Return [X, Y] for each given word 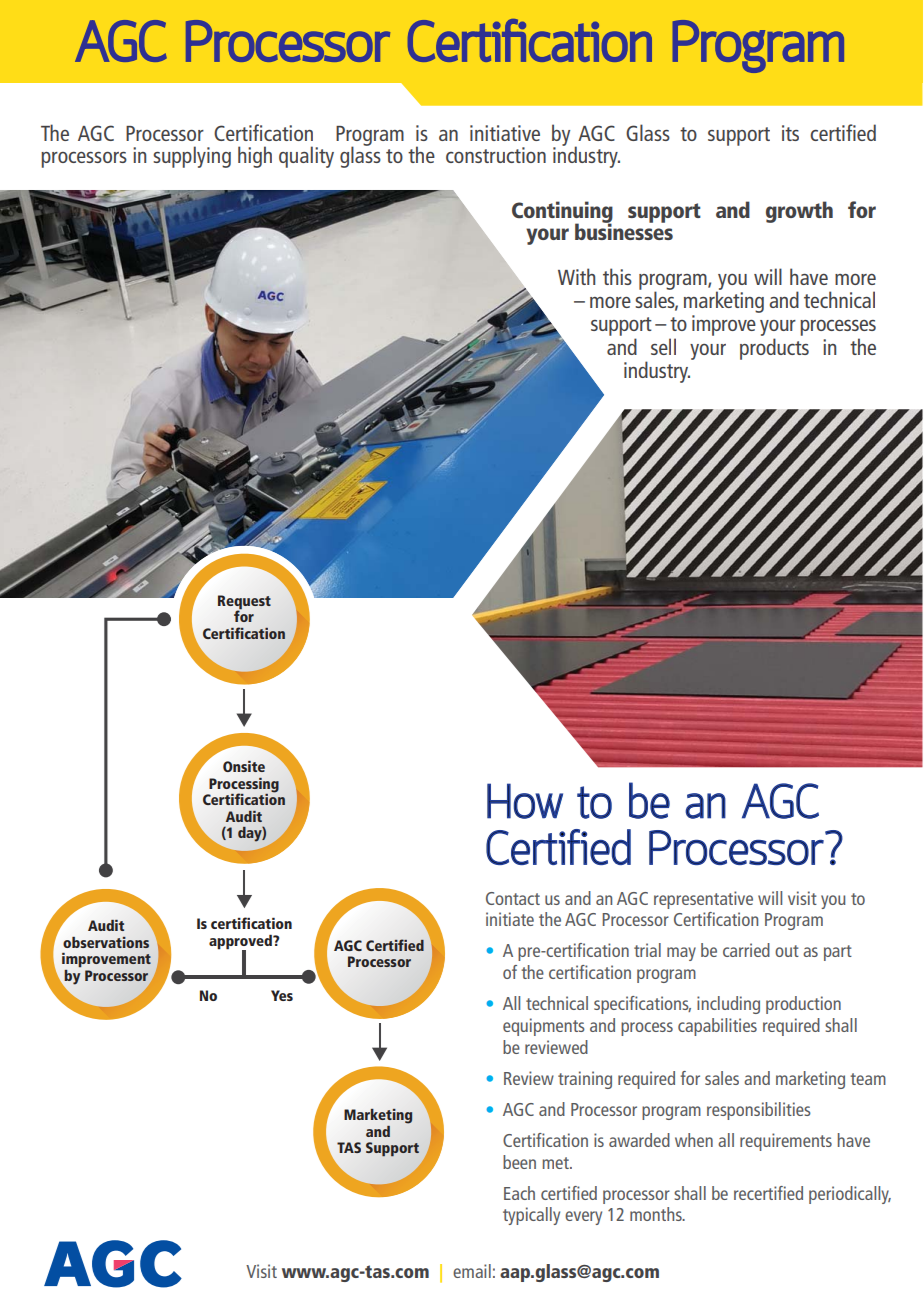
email [472, 1271]
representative [703, 900]
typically [531, 1216]
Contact [513, 898]
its [790, 133]
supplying [192, 157]
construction [496, 155]
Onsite [244, 766]
